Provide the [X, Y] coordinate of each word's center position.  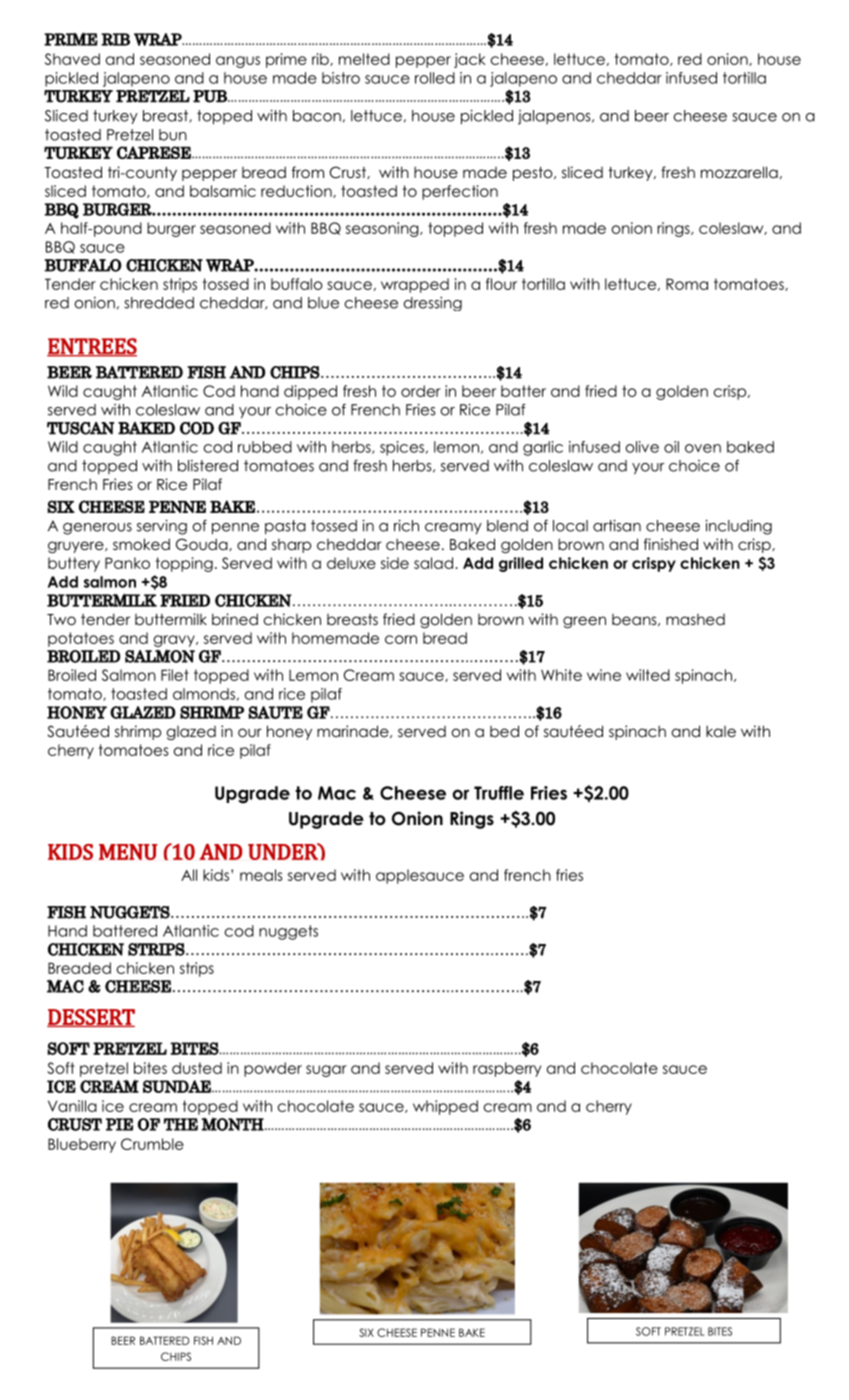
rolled [435, 78]
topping [184, 564]
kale [721, 731]
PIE [119, 1124]
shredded [159, 303]
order [421, 391]
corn [401, 639]
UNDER [284, 851]
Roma [687, 284]
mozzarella [739, 172]
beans [635, 620]
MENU [128, 852]
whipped [445, 1107]
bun [173, 135]
